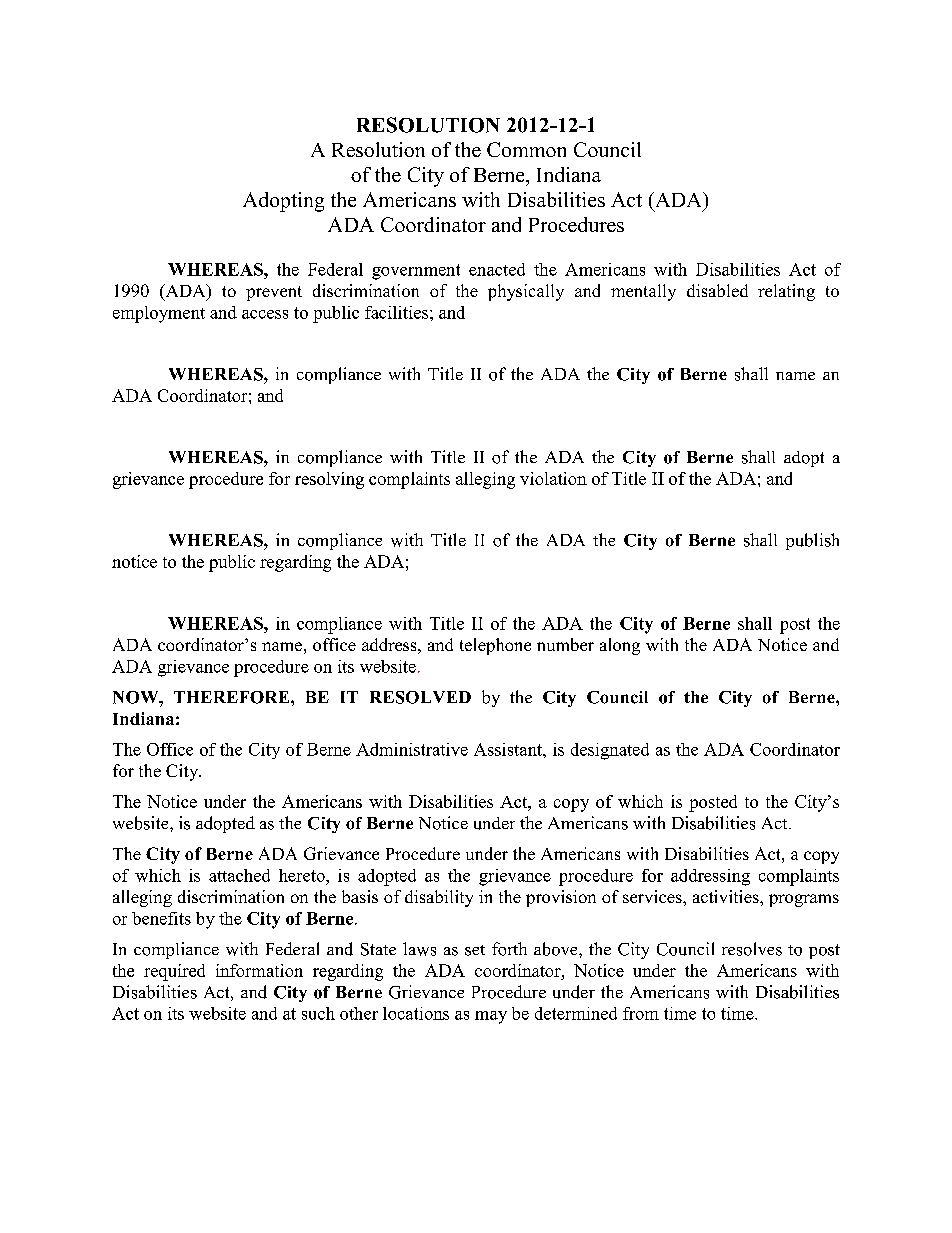  Describe the element at coordinates (752, 949) in the document. I see `resolves` at that location.
